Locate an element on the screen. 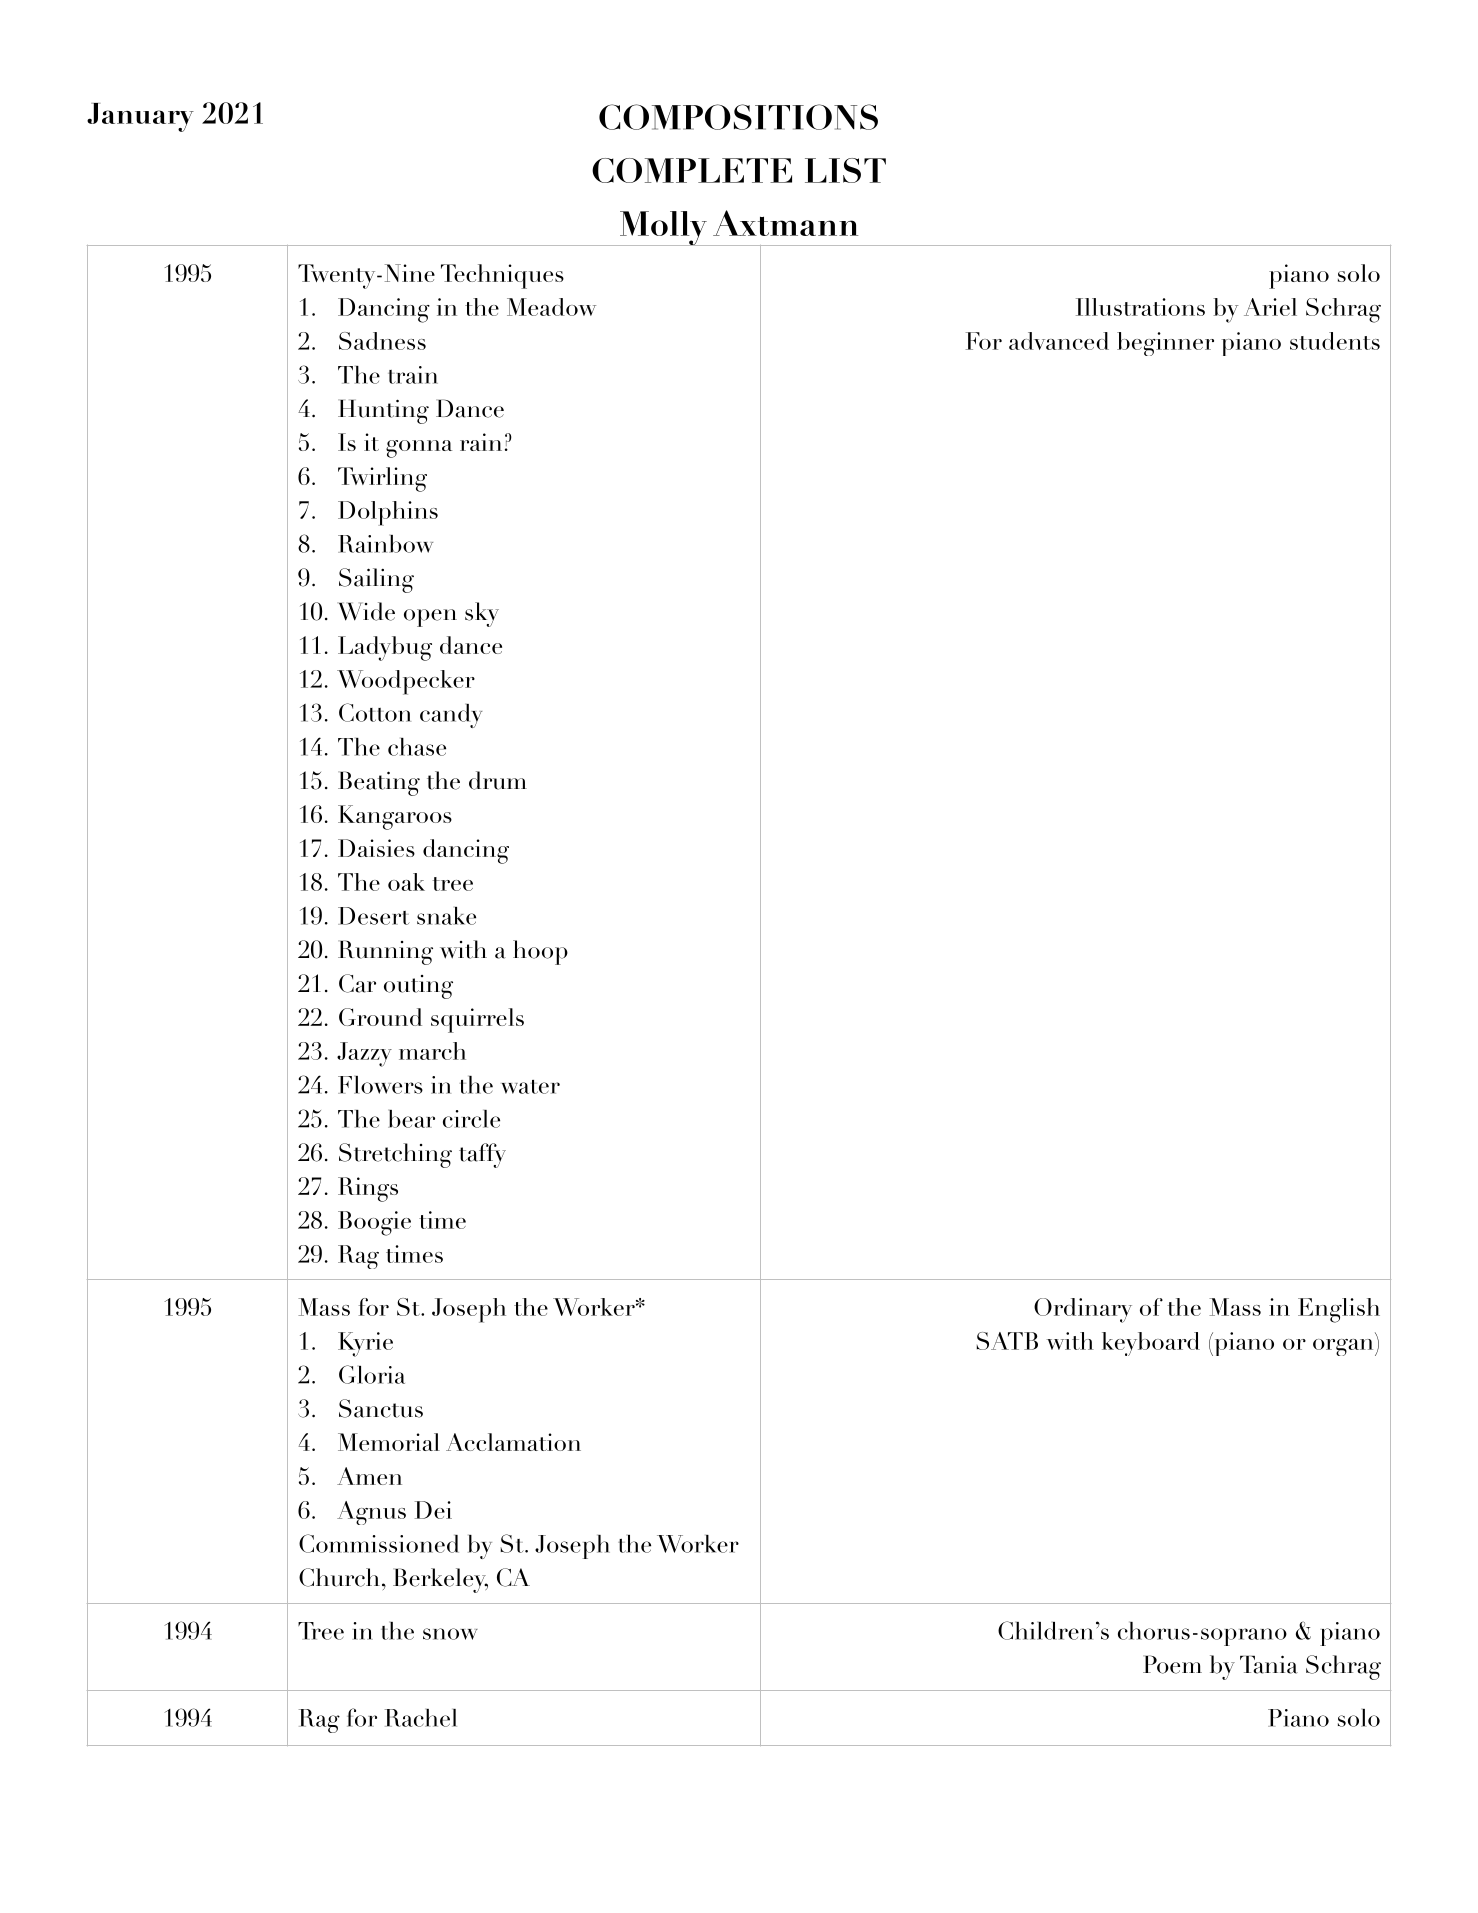 This screenshot has width=1478, height=1913. Church is located at coordinates (339, 1577).
